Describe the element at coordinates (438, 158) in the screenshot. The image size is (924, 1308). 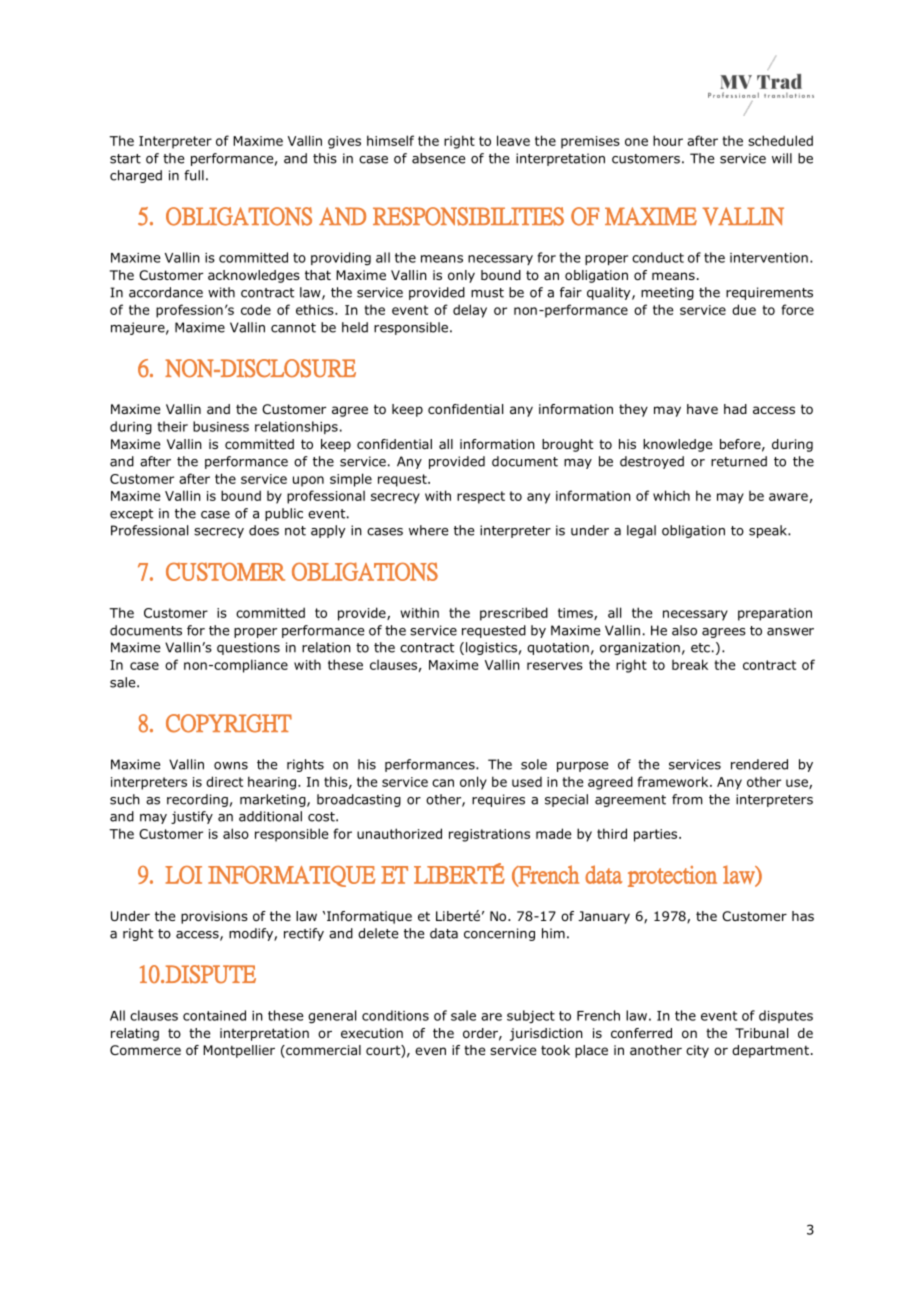
I see `absence` at that location.
